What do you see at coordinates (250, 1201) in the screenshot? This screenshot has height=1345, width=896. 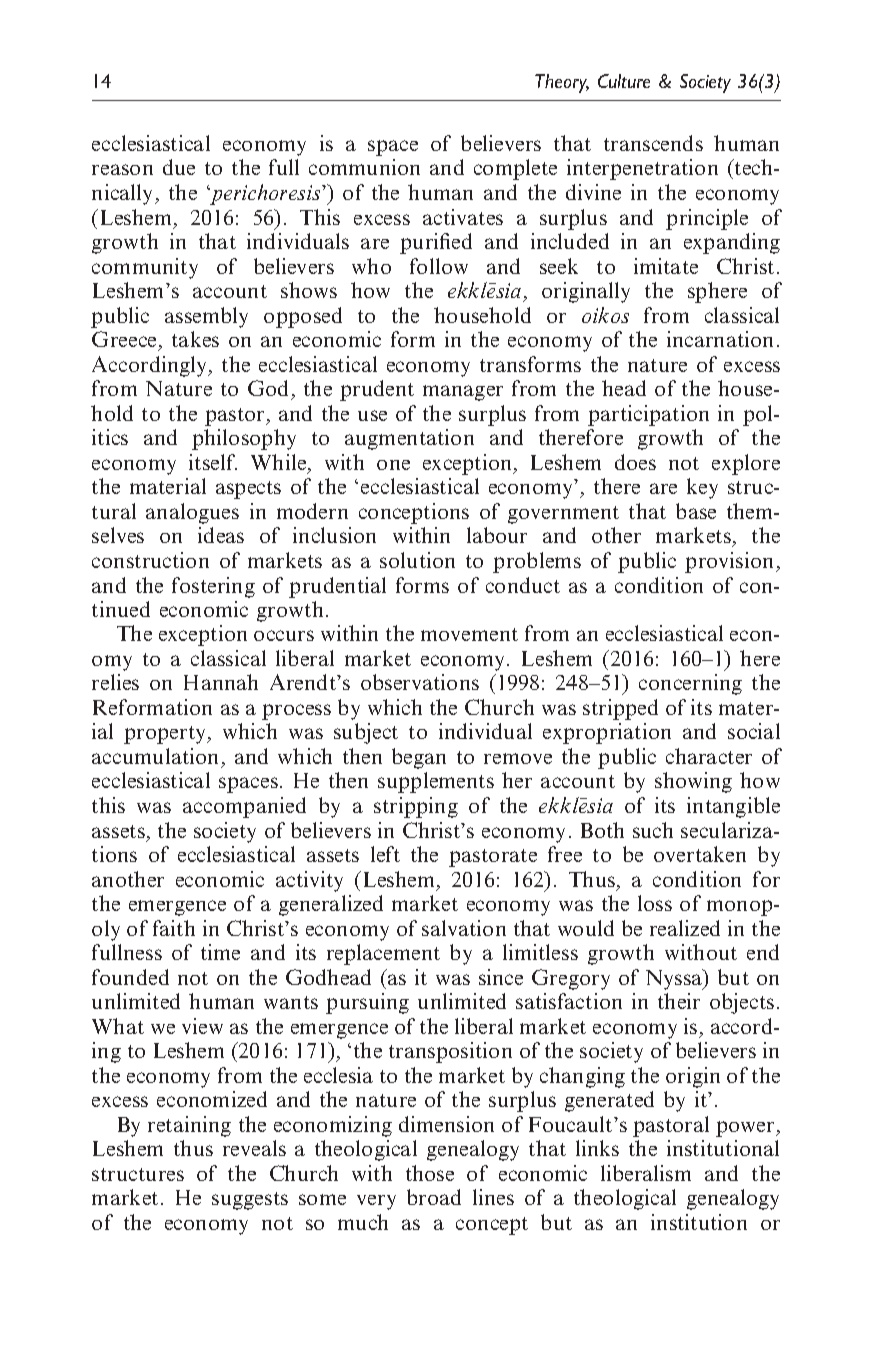 I see `suggests` at bounding box center [250, 1201].
